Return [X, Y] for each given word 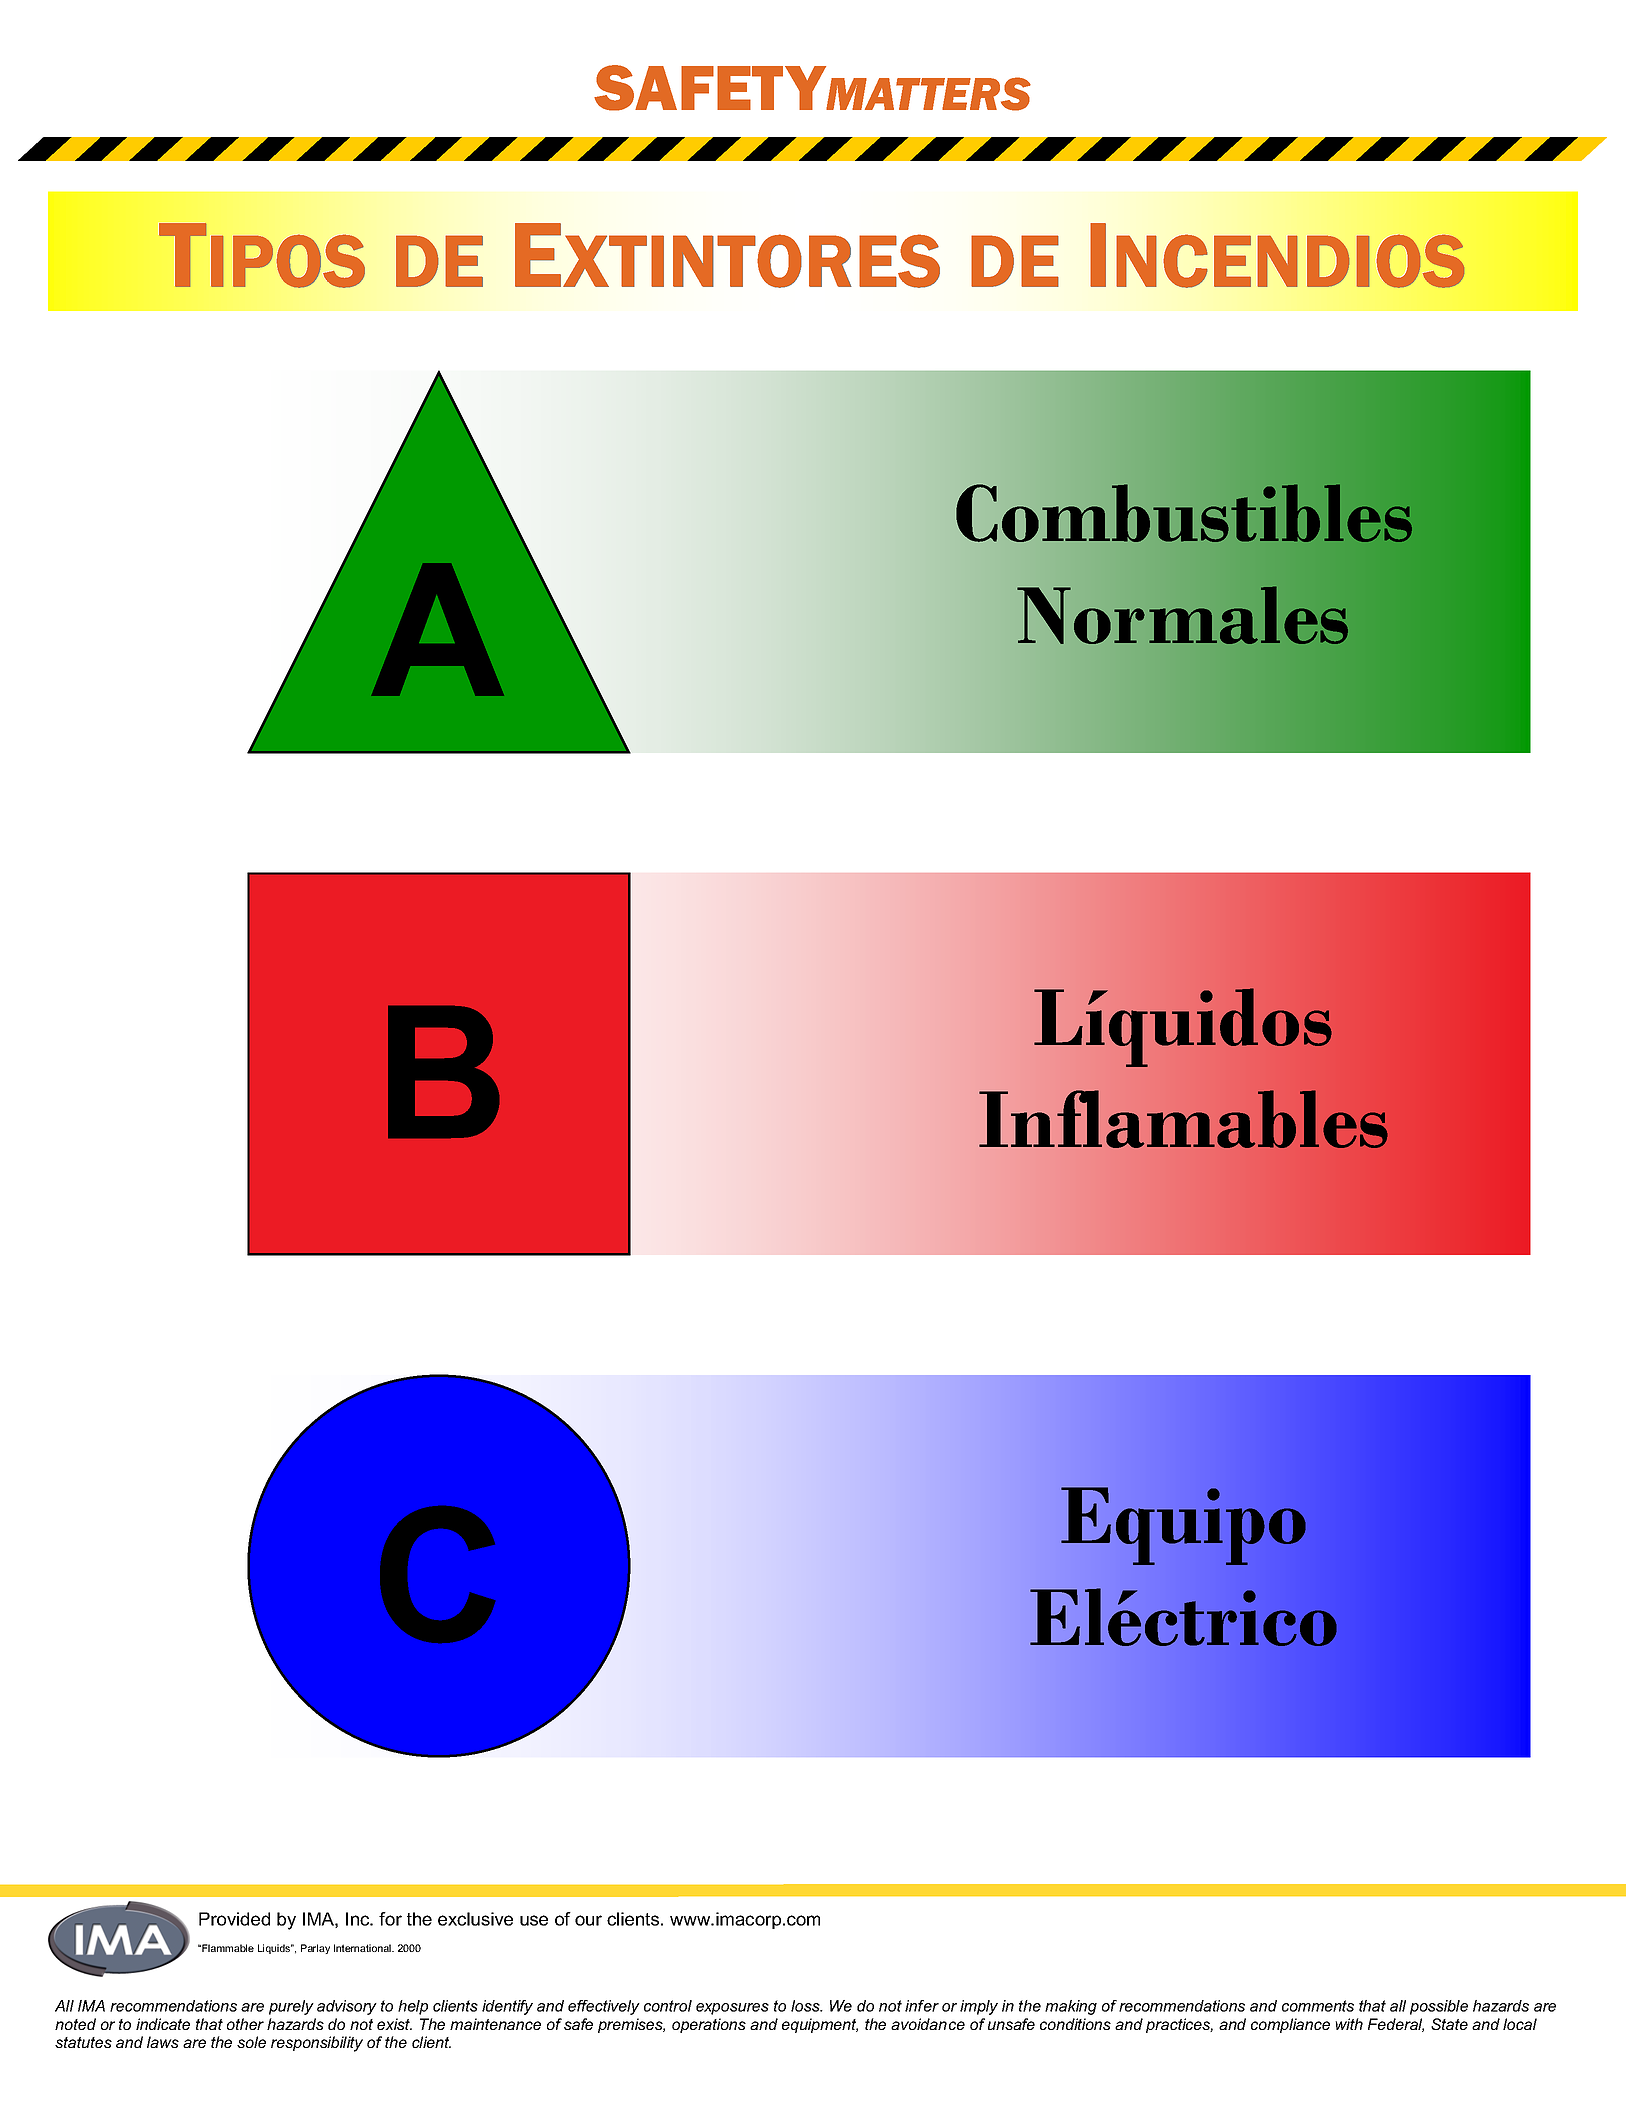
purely [291, 2007]
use [534, 1920]
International [363, 1948]
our [588, 1920]
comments [1318, 2006]
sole [251, 2042]
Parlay [315, 1949]
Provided [234, 1919]
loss [806, 2006]
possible [1439, 2007]
